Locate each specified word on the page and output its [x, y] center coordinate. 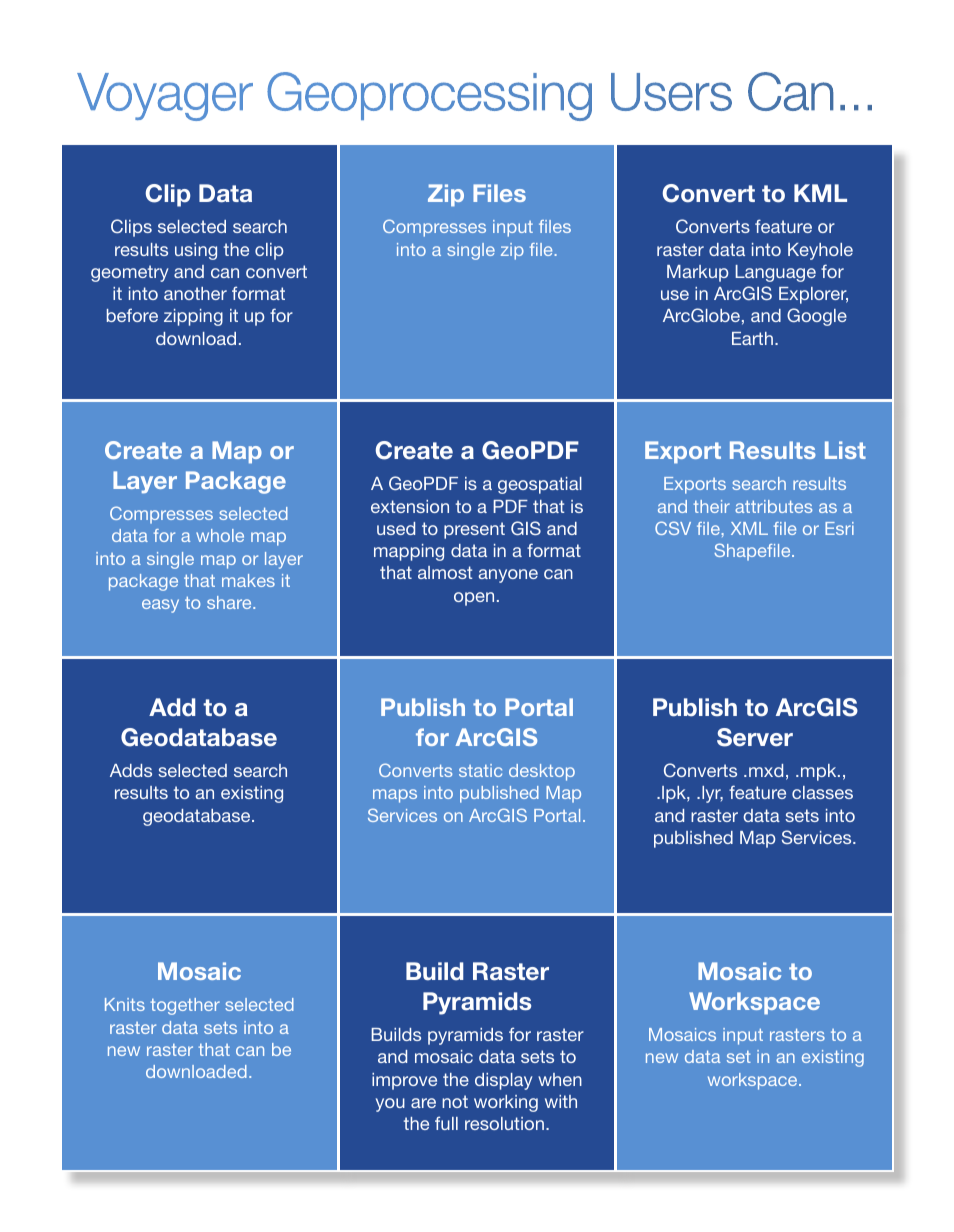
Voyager [165, 97]
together [185, 1006]
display [503, 1081]
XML [749, 528]
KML [820, 193]
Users [671, 92]
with [561, 1101]
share [230, 602]
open [474, 599]
